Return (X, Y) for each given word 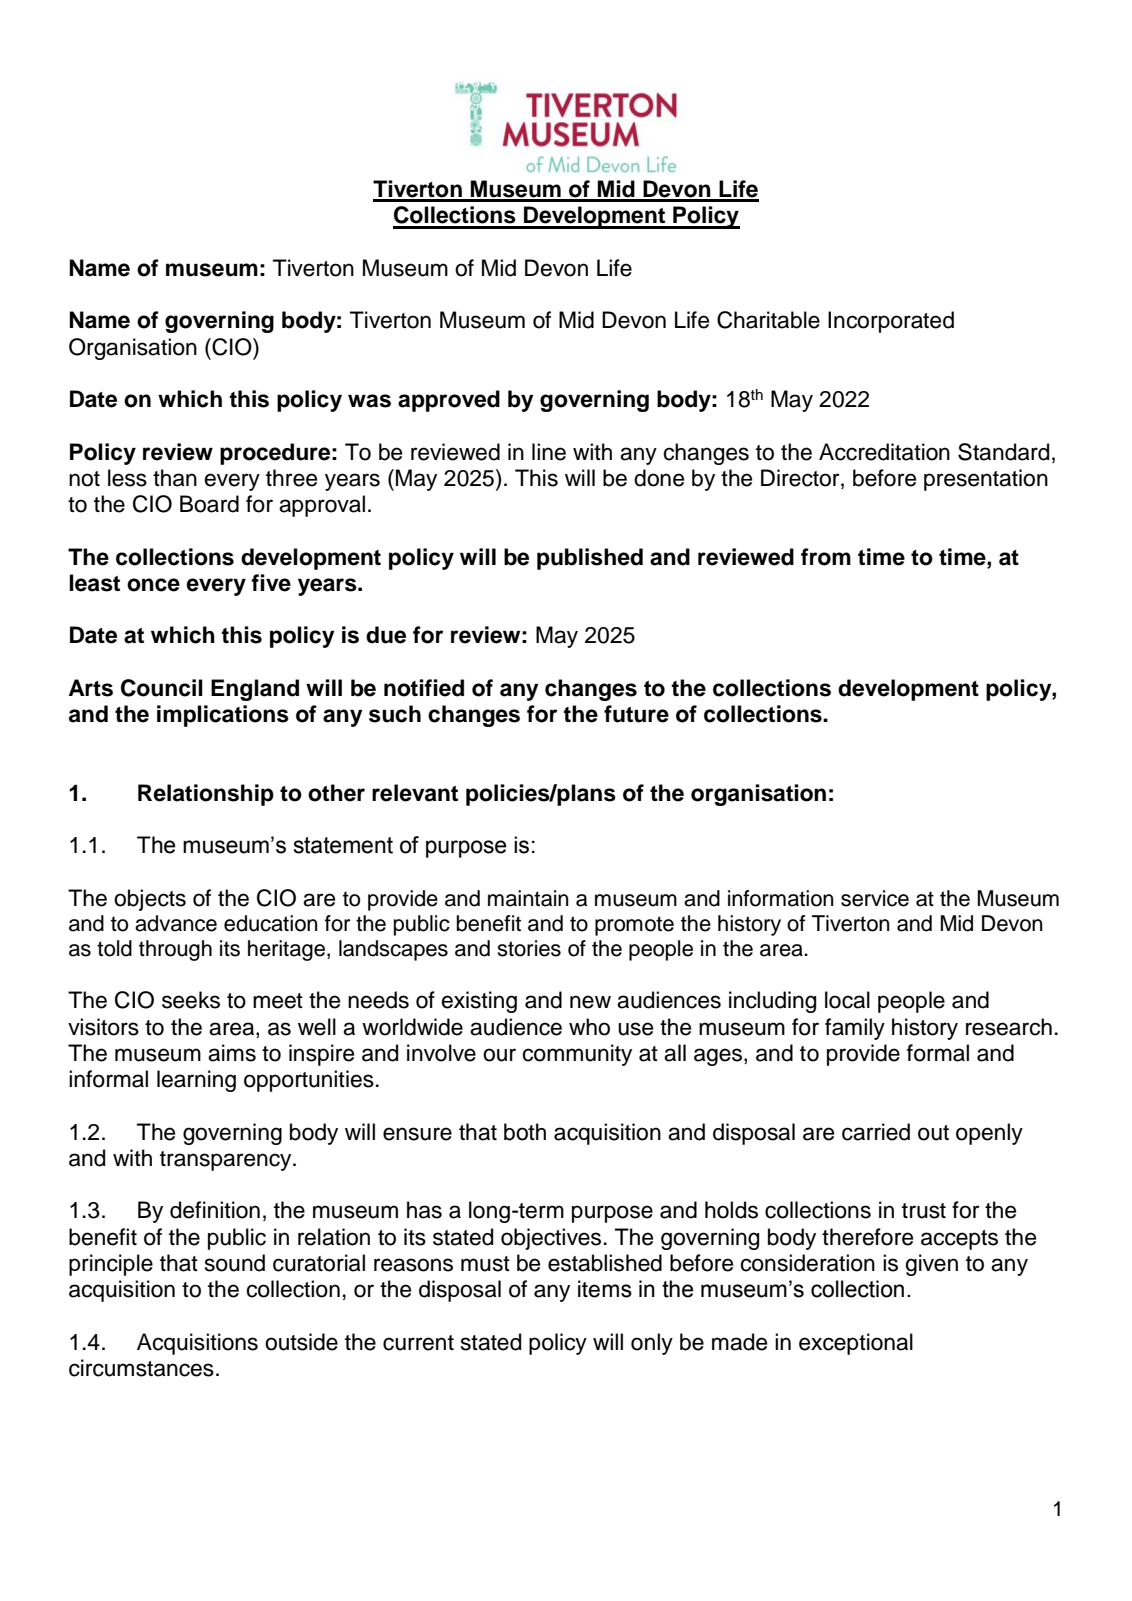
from (826, 557)
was (369, 401)
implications (223, 716)
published (590, 559)
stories (529, 948)
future (636, 714)
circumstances (141, 1368)
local (847, 1000)
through (175, 950)
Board (209, 504)
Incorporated (891, 322)
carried (876, 1132)
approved (449, 401)
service (875, 898)
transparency (227, 1161)
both (525, 1132)
